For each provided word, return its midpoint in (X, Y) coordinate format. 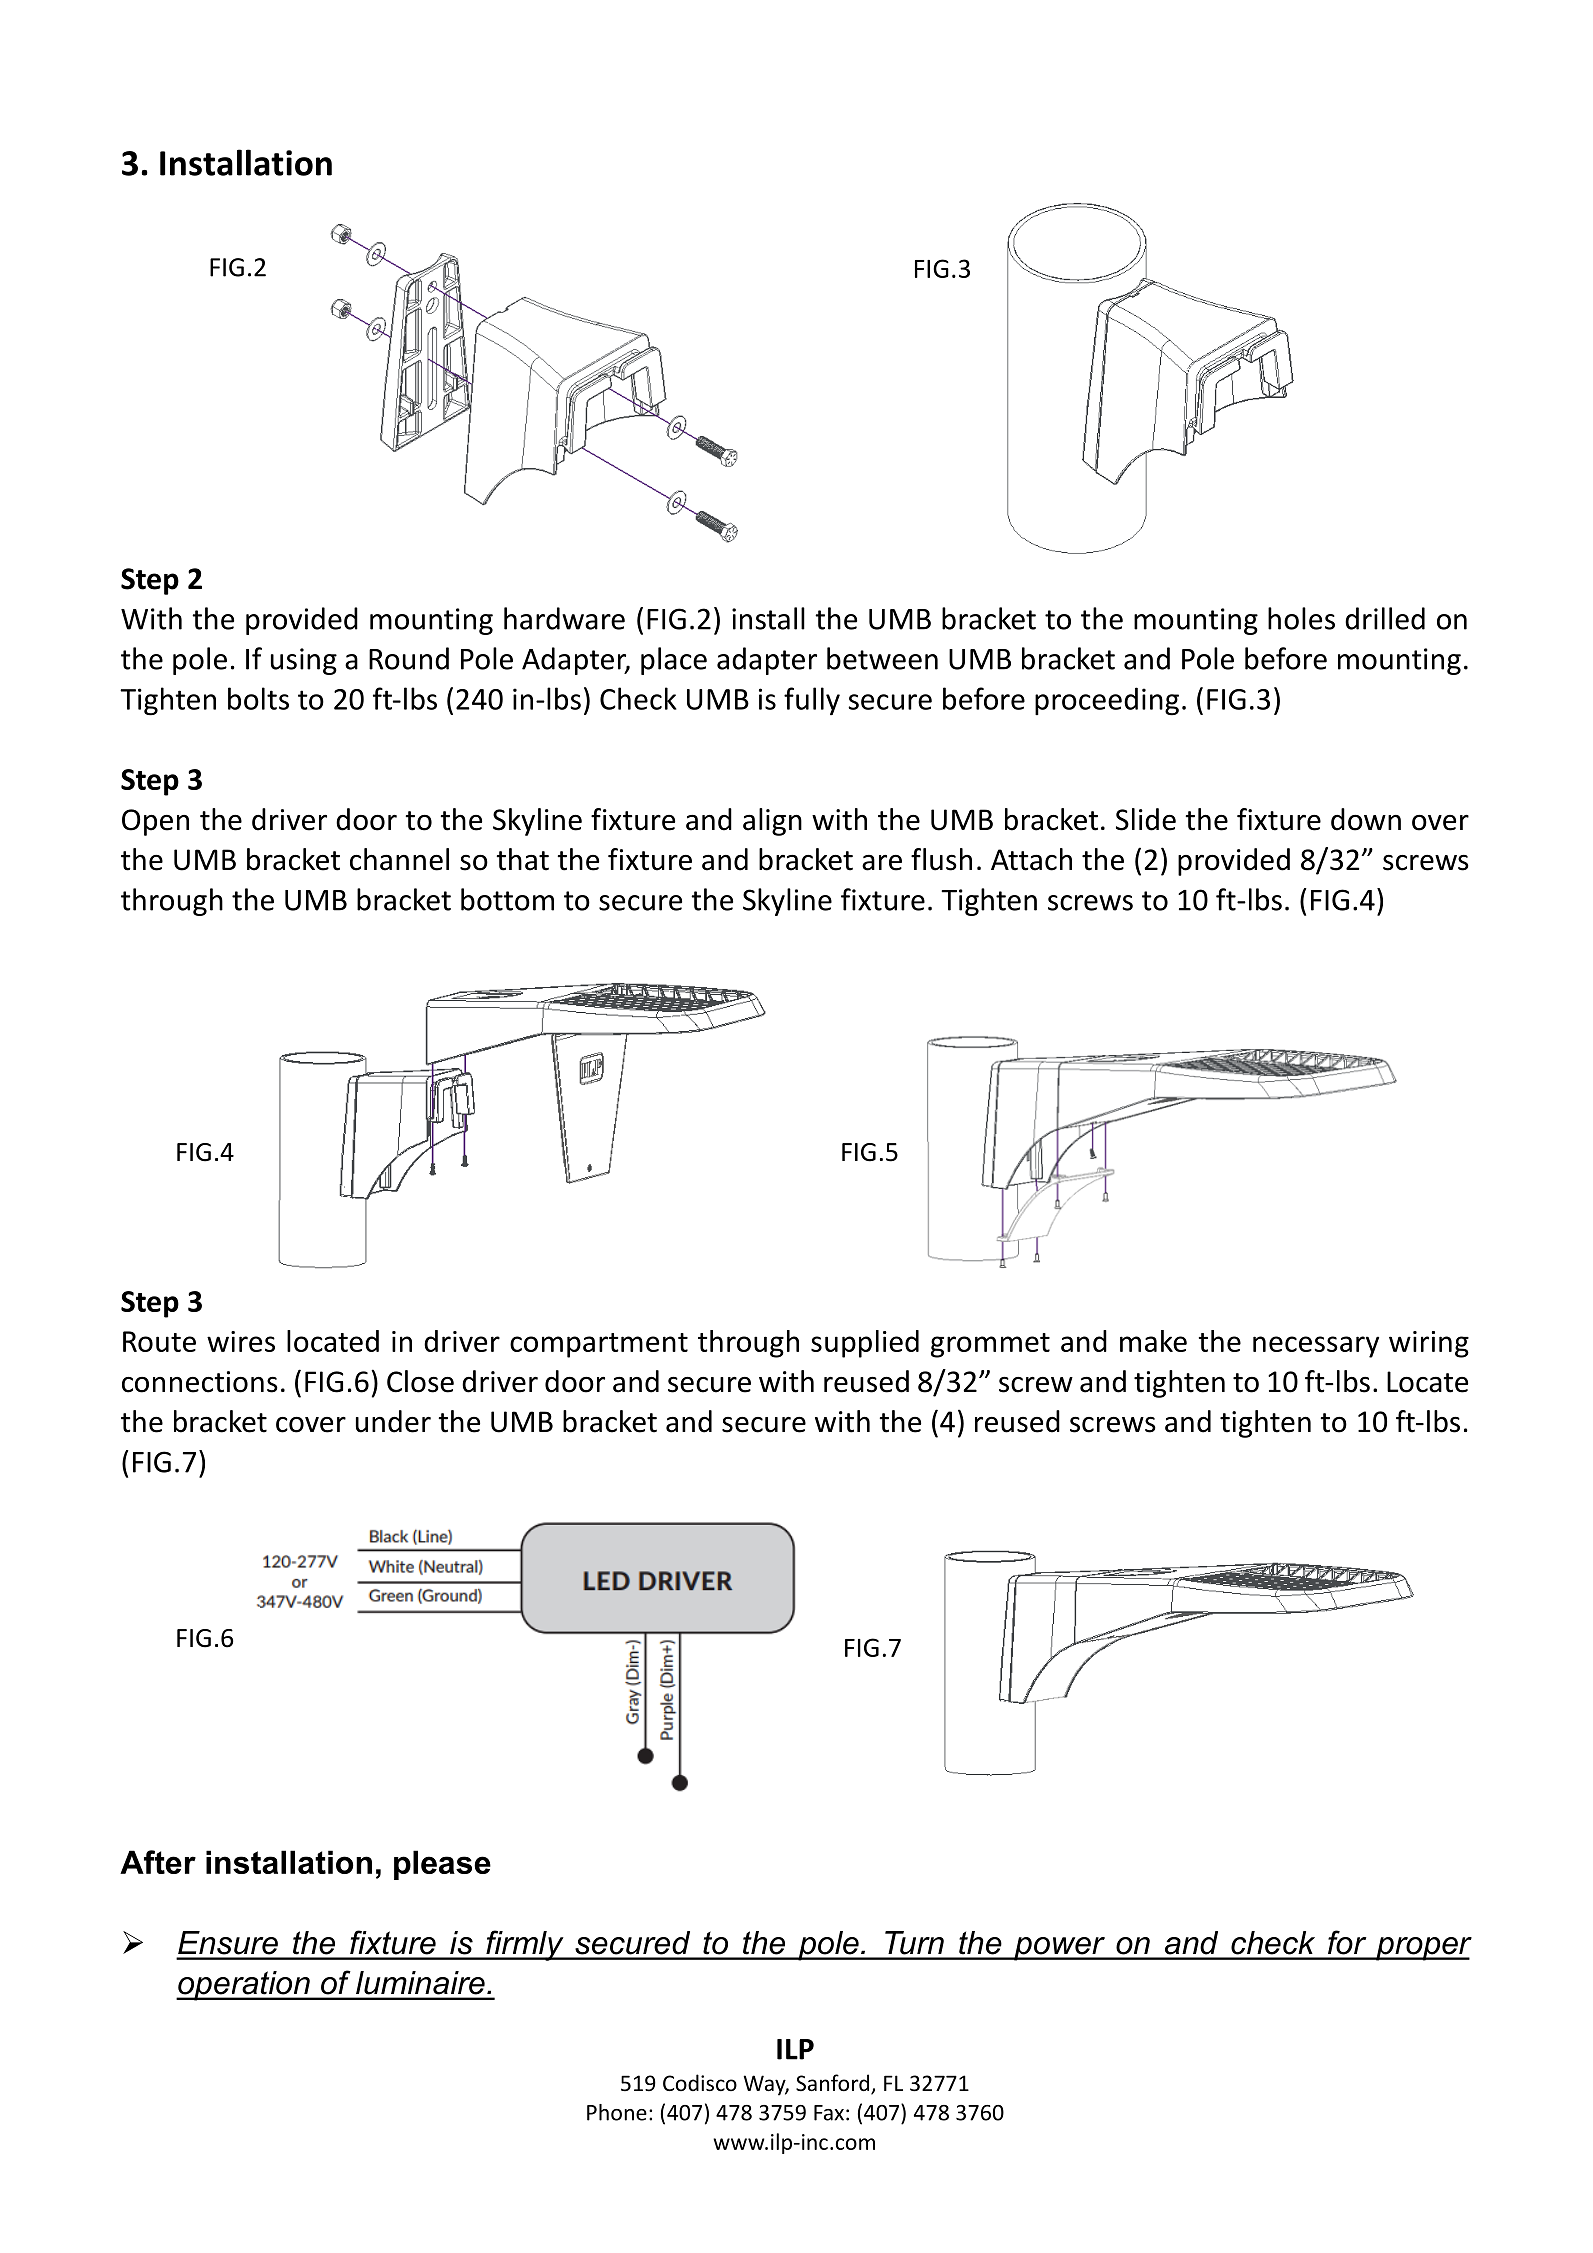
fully (812, 701)
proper (1423, 1949)
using (304, 661)
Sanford (834, 2084)
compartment (599, 1345)
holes (1301, 618)
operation (244, 1986)
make (1153, 1341)
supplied (865, 1344)
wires (241, 1341)
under (393, 1421)
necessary (1316, 1347)
